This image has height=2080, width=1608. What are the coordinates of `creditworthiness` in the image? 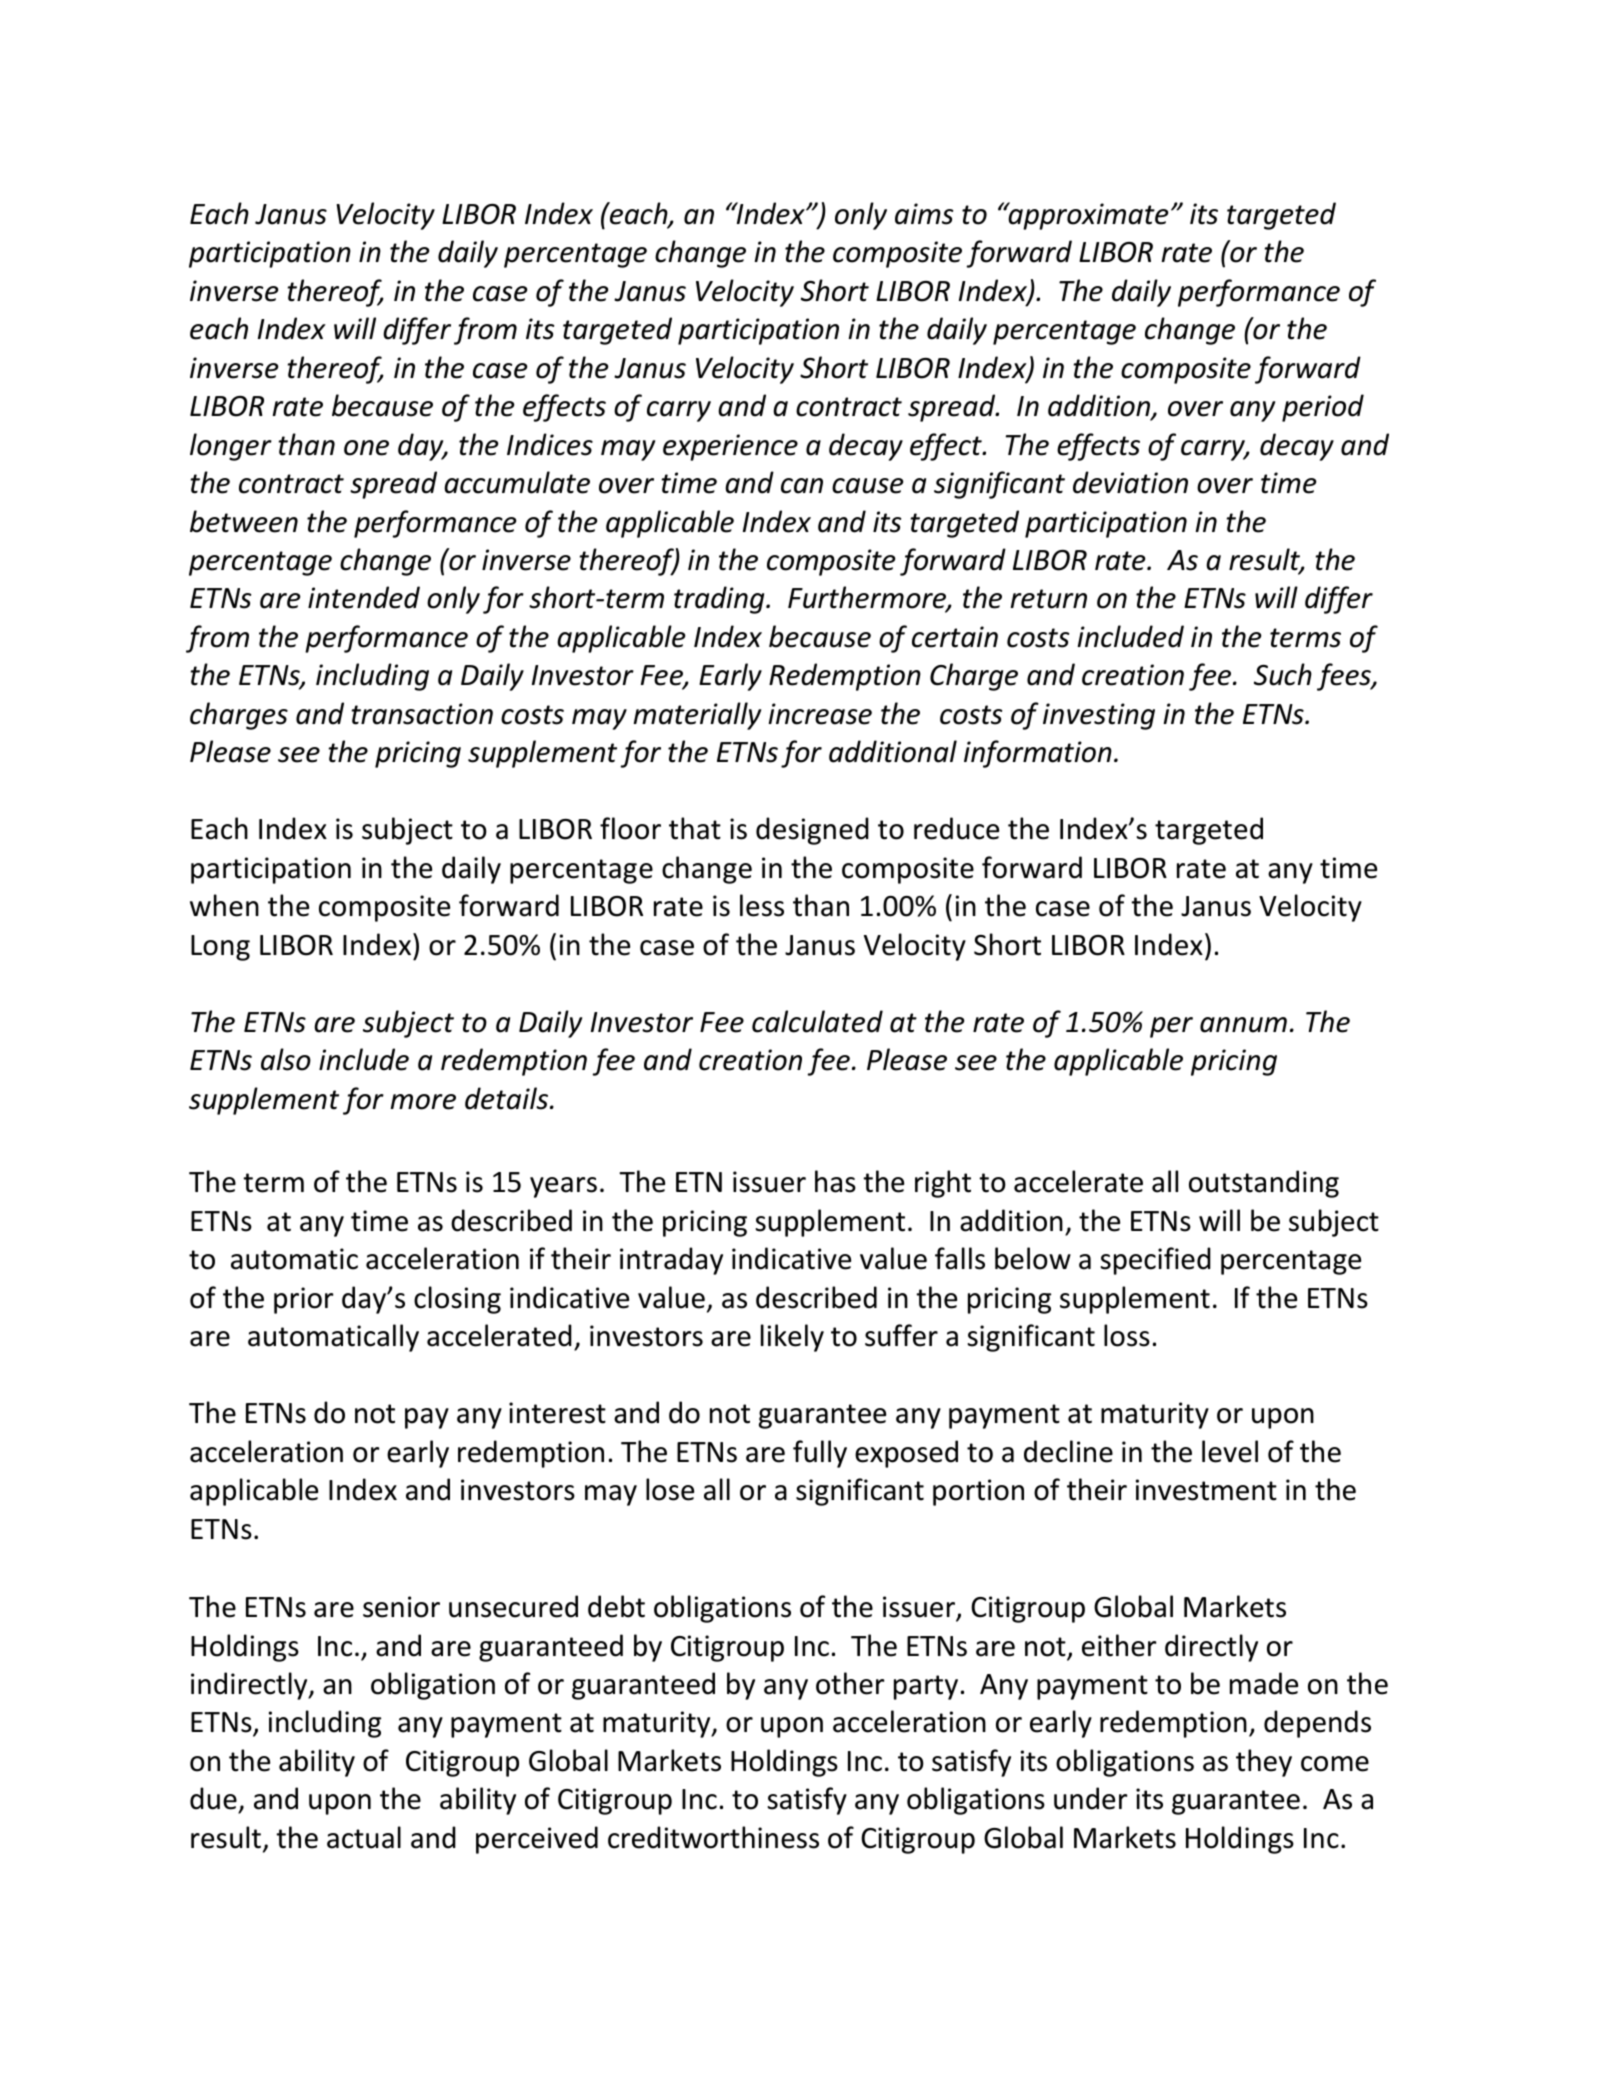 It's located at (713, 1837).
